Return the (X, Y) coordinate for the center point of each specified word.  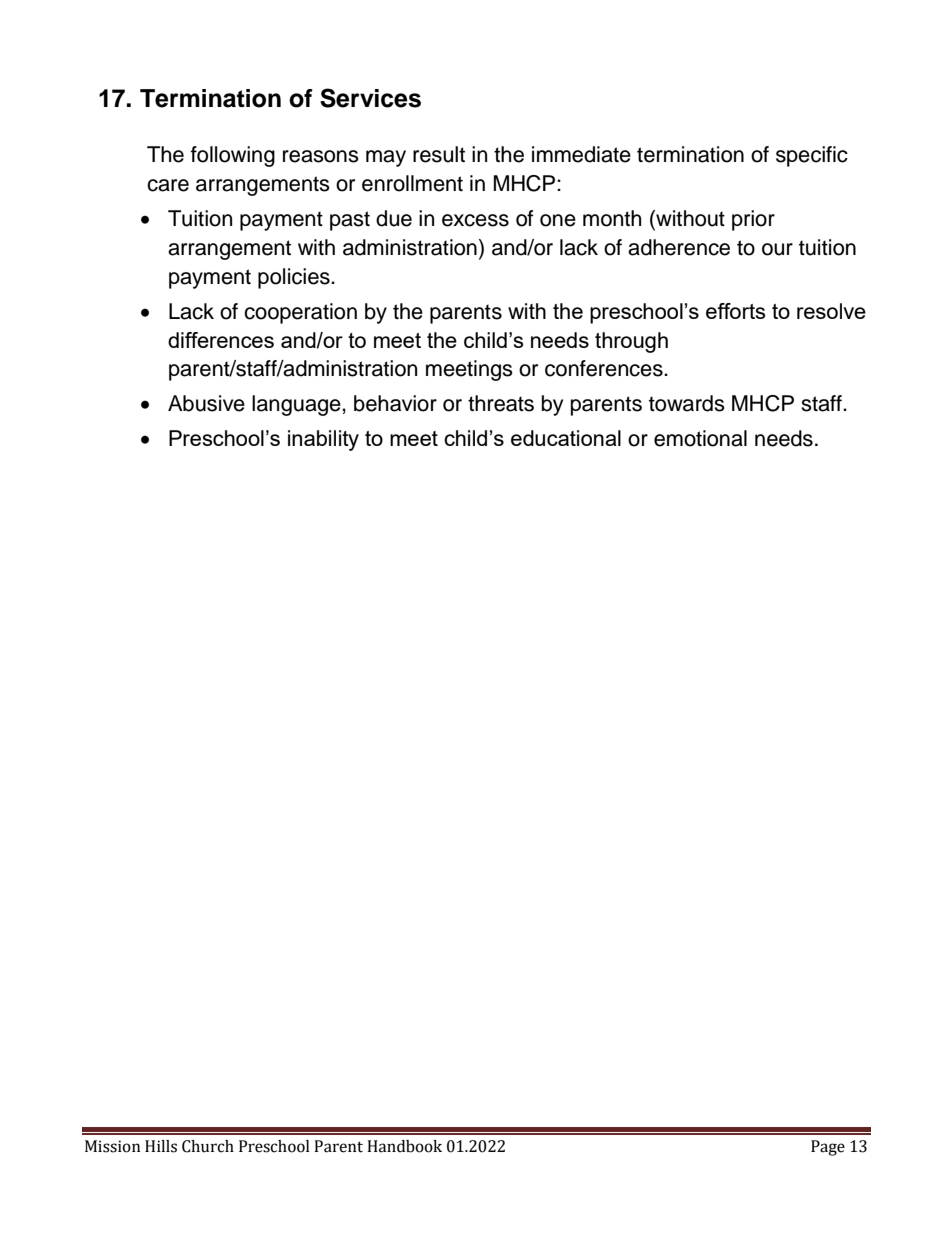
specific (812, 156)
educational (566, 438)
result (439, 154)
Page (828, 1148)
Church (208, 1146)
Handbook (404, 1146)
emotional (700, 438)
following (233, 156)
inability (323, 440)
